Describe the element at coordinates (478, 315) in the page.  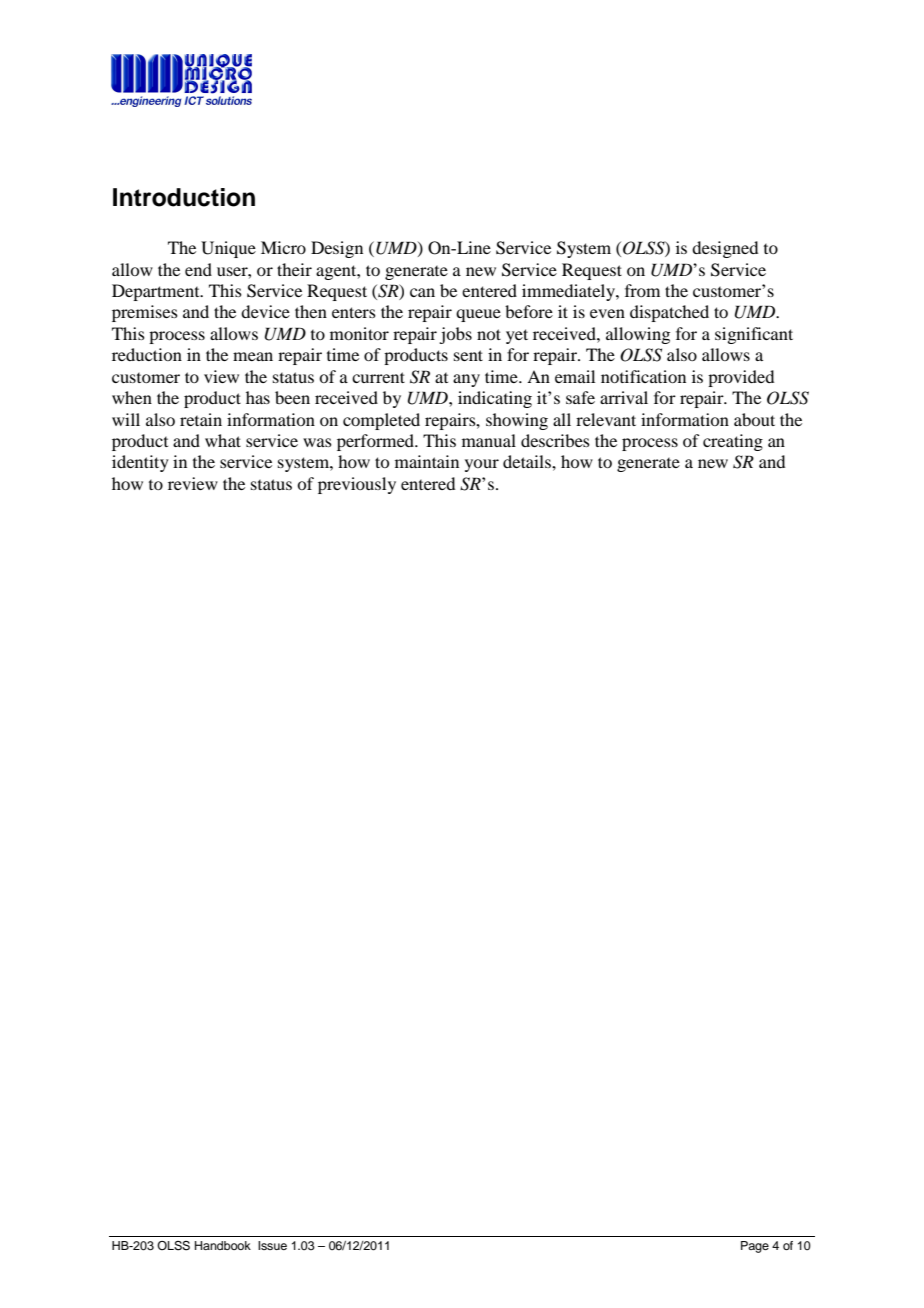
I see `queue` at that location.
